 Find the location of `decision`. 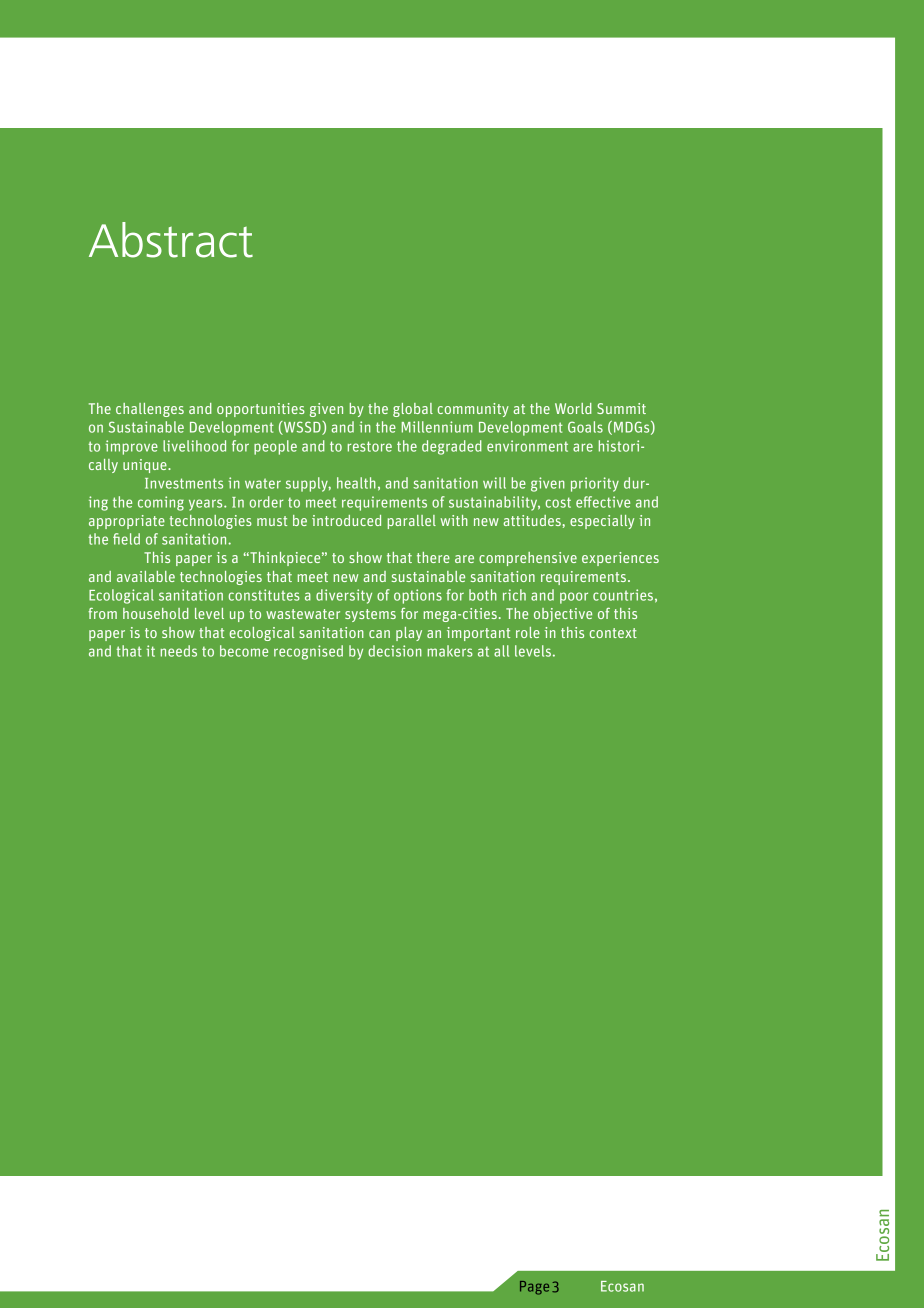

decision is located at coordinates (395, 651).
